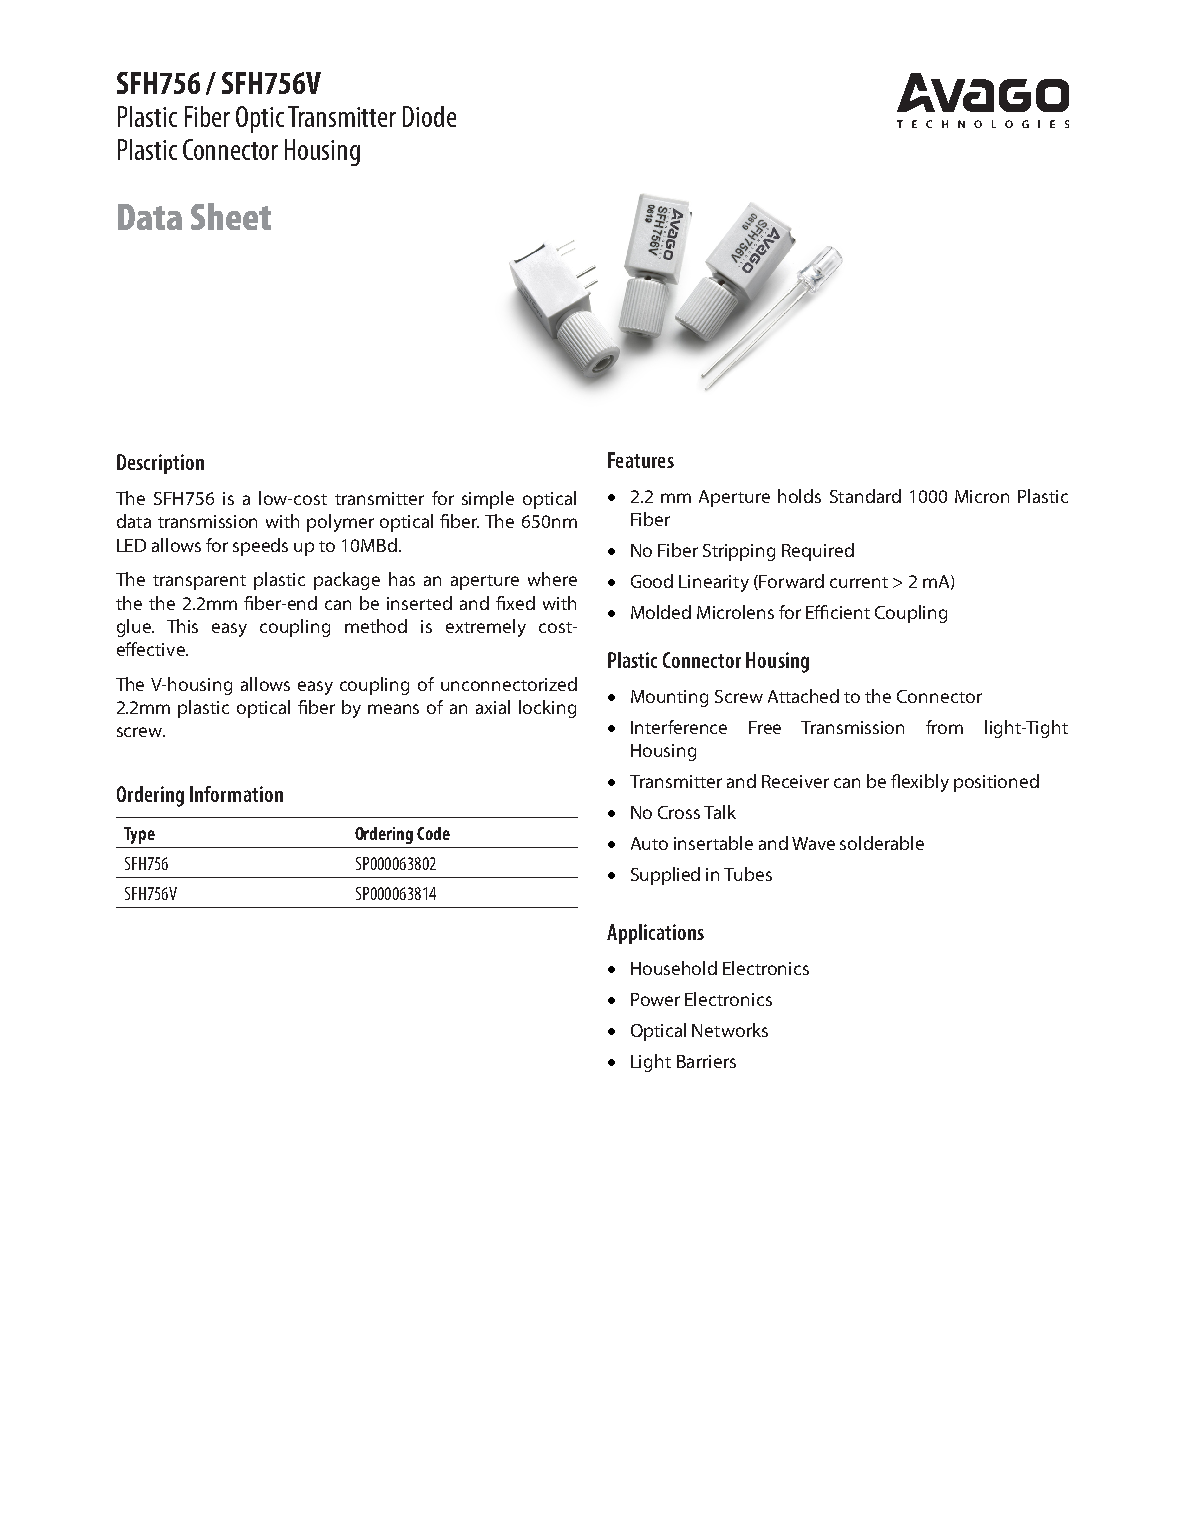  Describe the element at coordinates (429, 116) in the image. I see `Diode` at that location.
